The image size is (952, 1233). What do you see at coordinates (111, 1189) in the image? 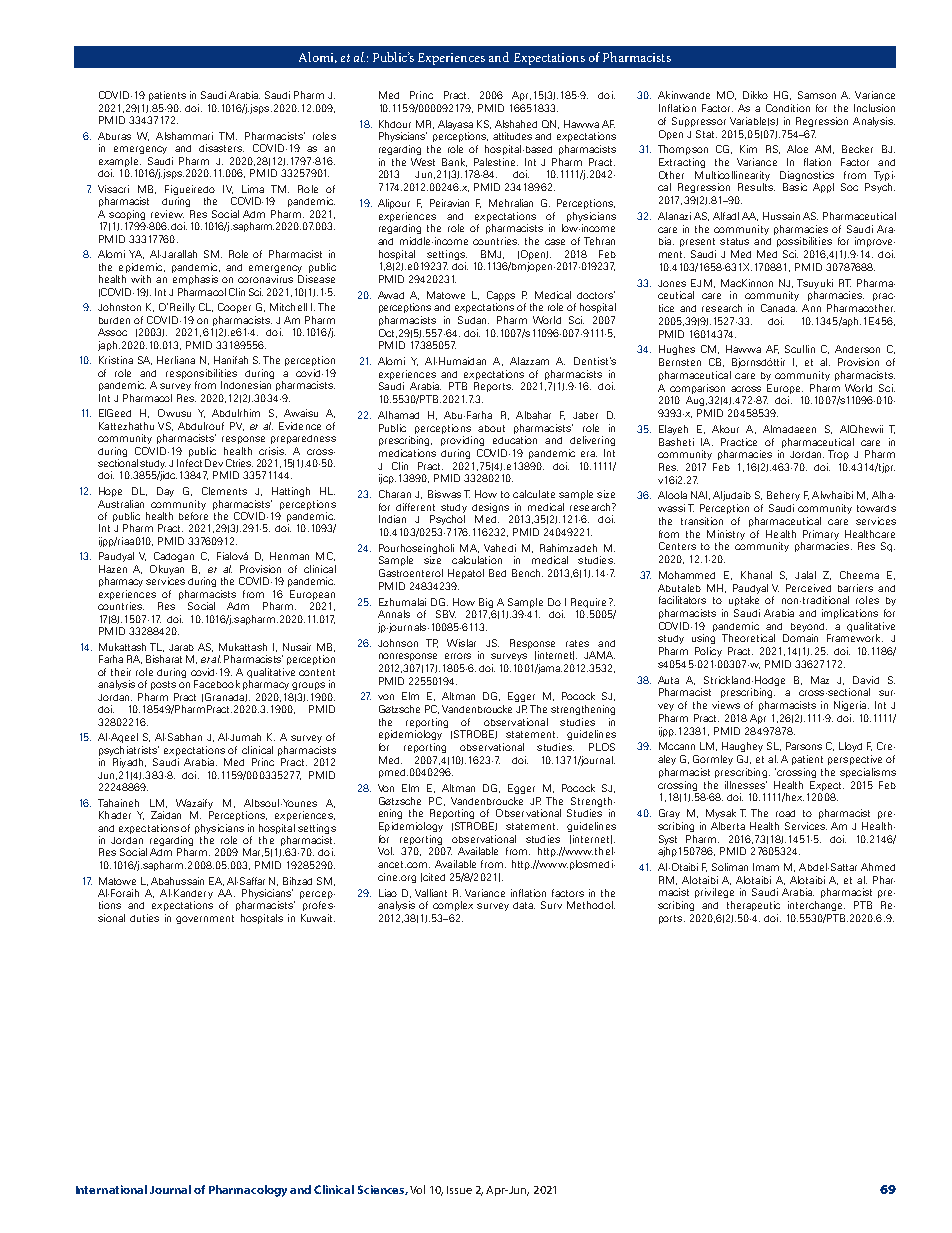
I see `International` at bounding box center [111, 1189].
